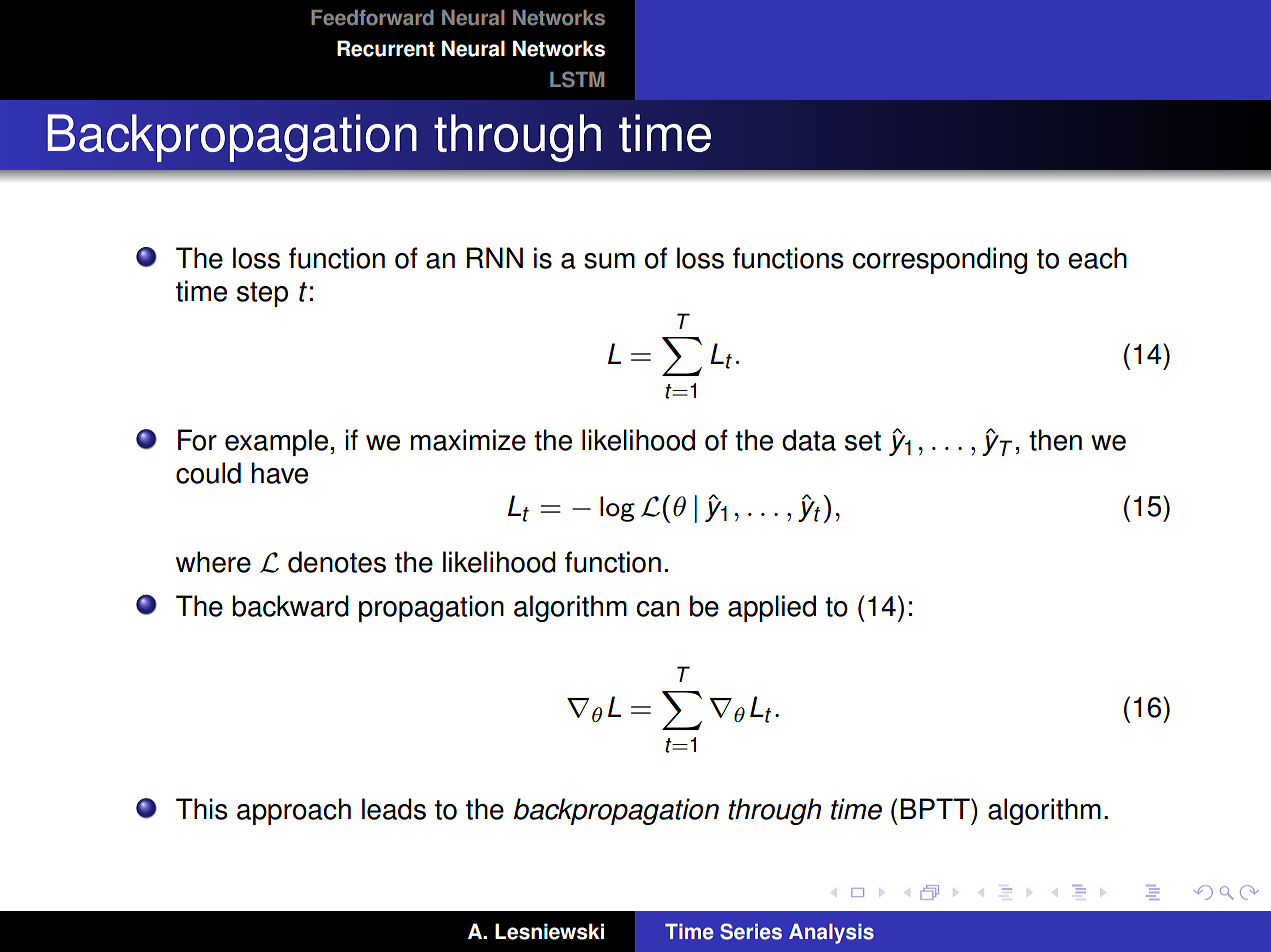  Describe the element at coordinates (577, 79) in the screenshot. I see `LSTM` at that location.
